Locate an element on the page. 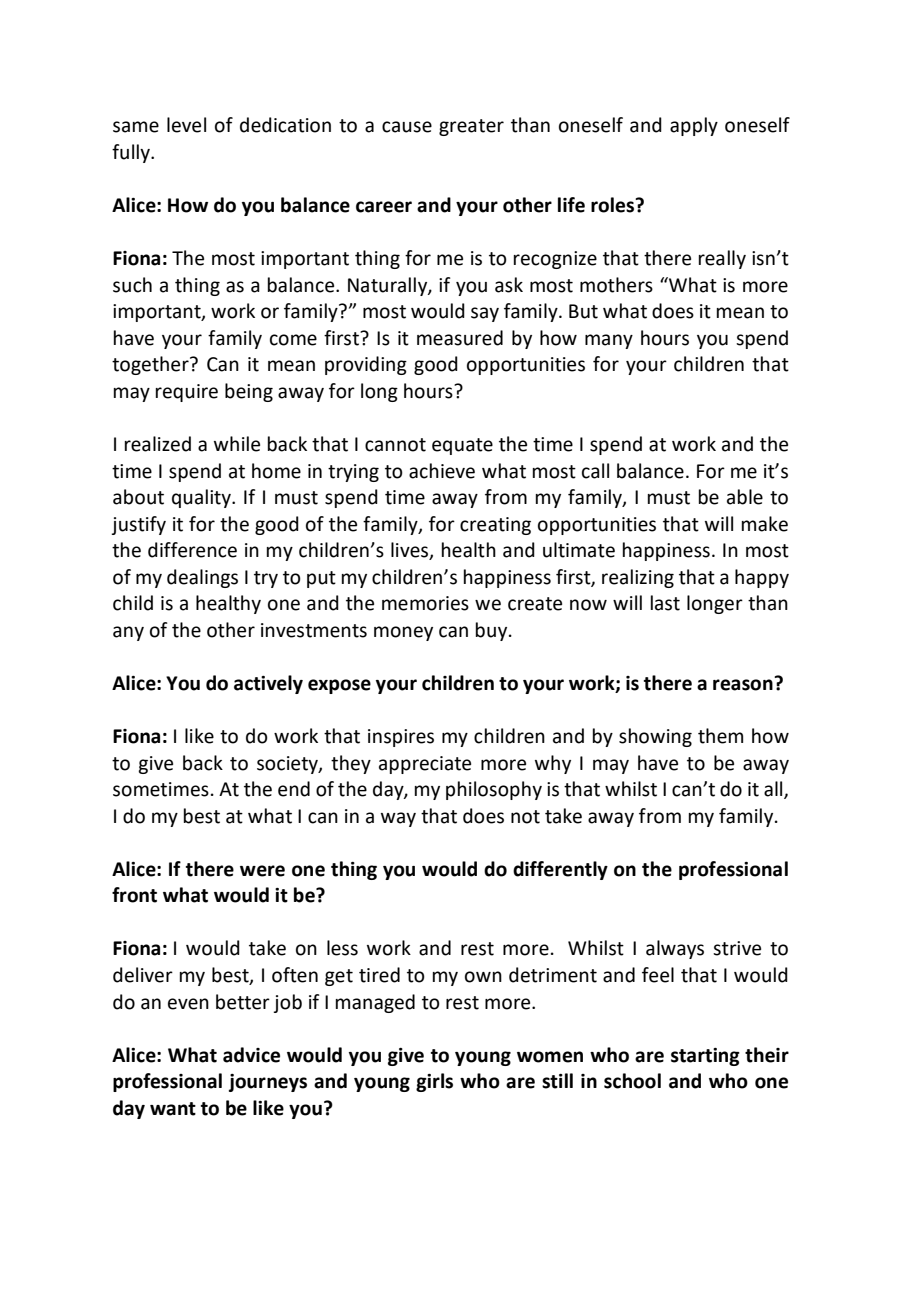  require is located at coordinates (187, 393).
